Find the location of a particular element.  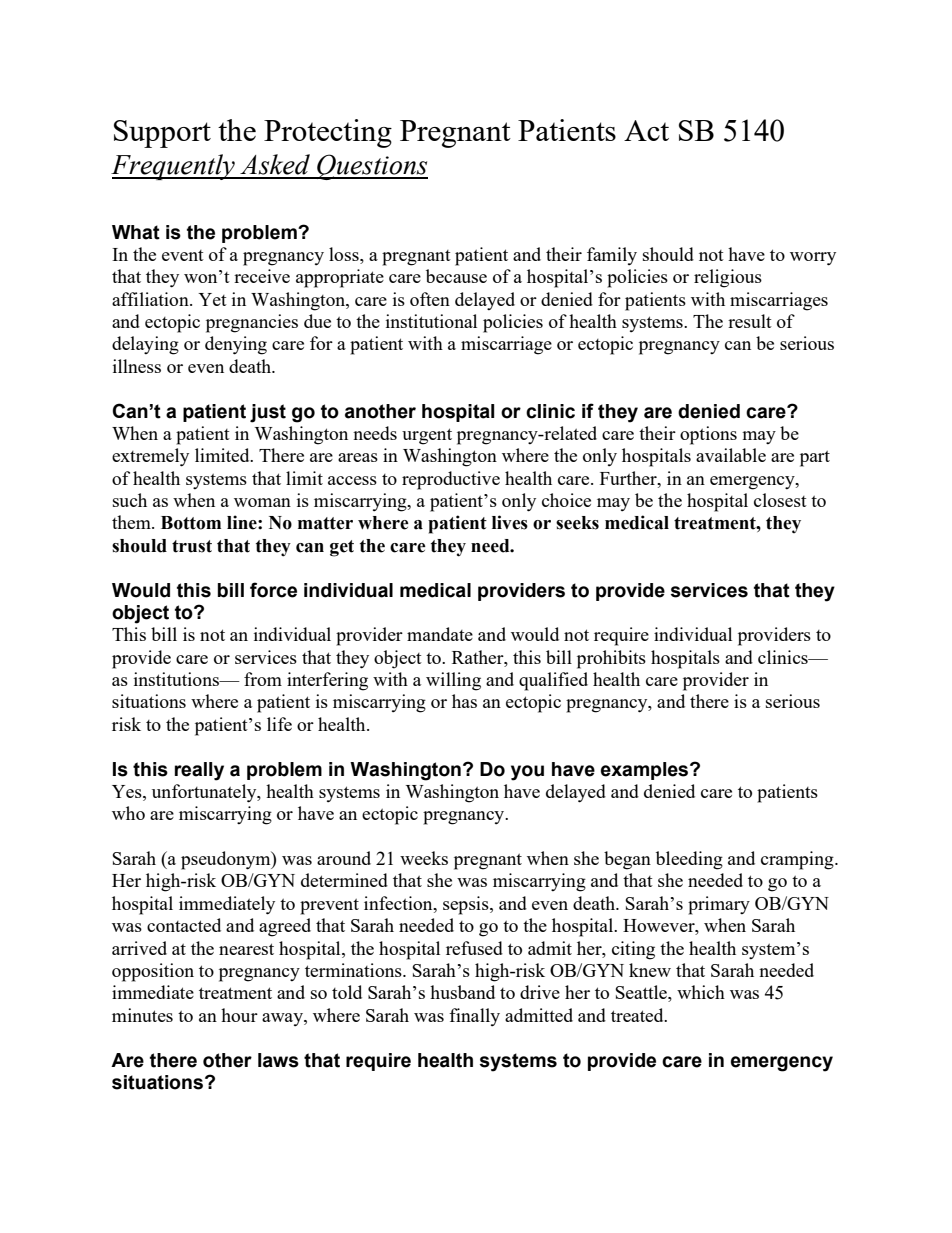

worry is located at coordinates (813, 259).
